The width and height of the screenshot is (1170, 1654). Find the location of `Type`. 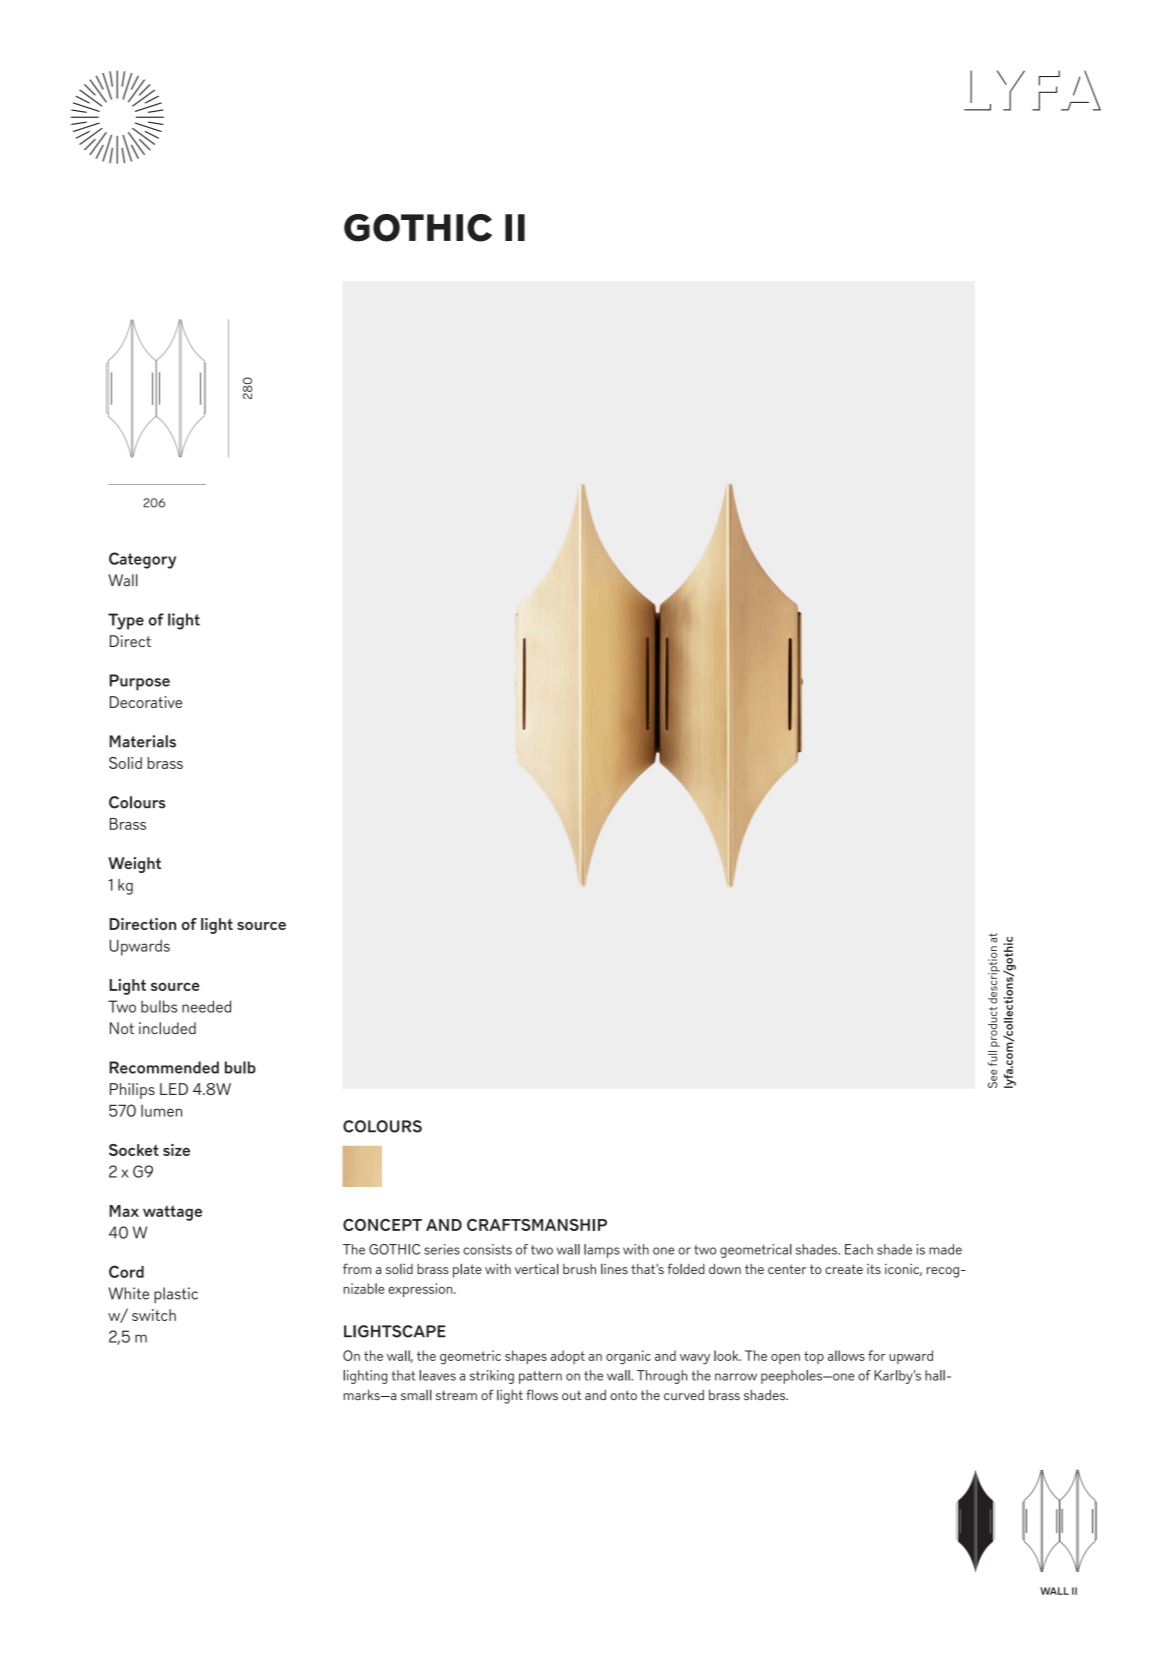

Type is located at coordinates (126, 621).
